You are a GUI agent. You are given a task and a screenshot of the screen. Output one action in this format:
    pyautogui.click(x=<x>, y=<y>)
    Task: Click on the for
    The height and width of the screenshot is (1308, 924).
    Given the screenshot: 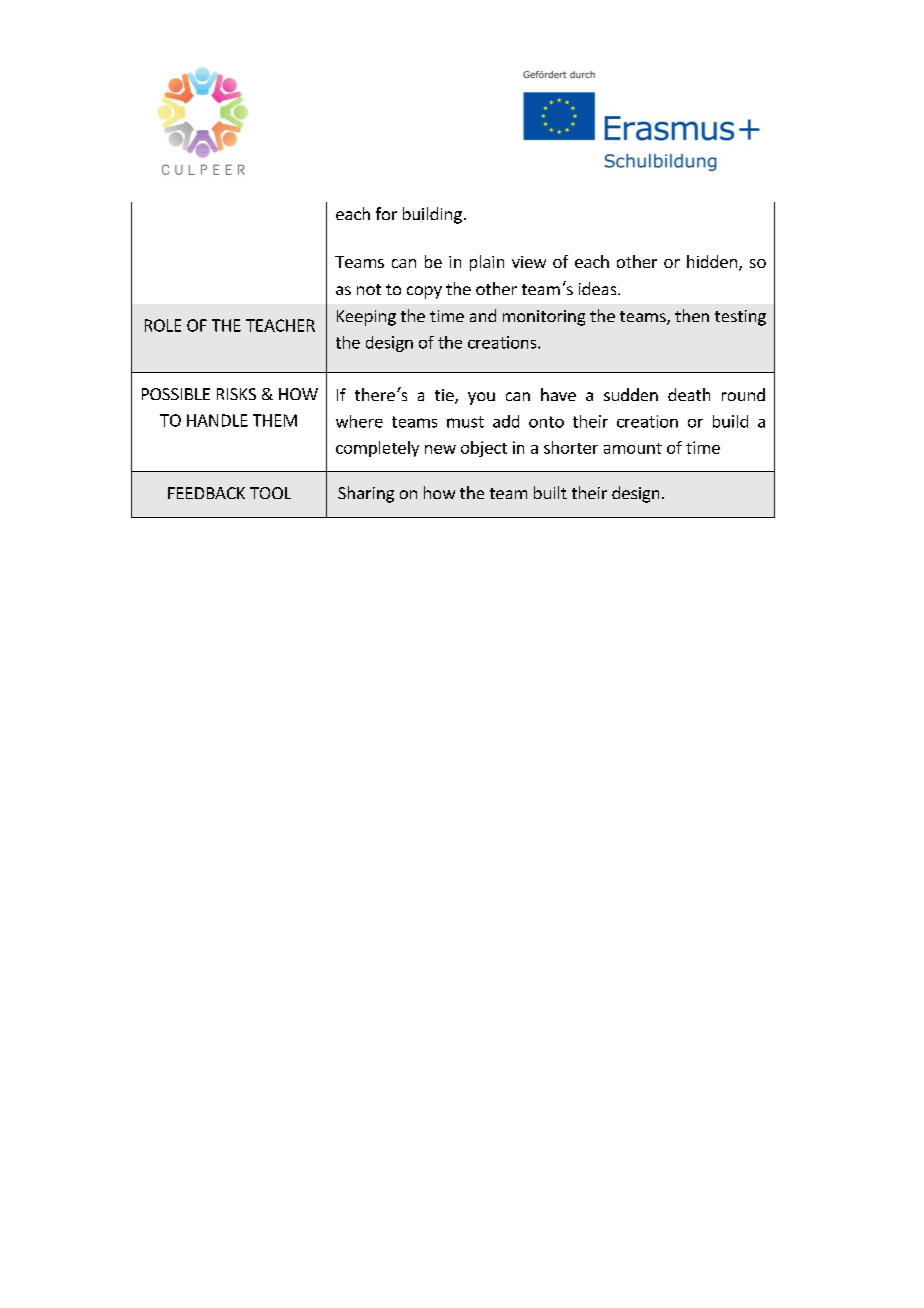 What is the action you would take?
    pyautogui.click(x=386, y=213)
